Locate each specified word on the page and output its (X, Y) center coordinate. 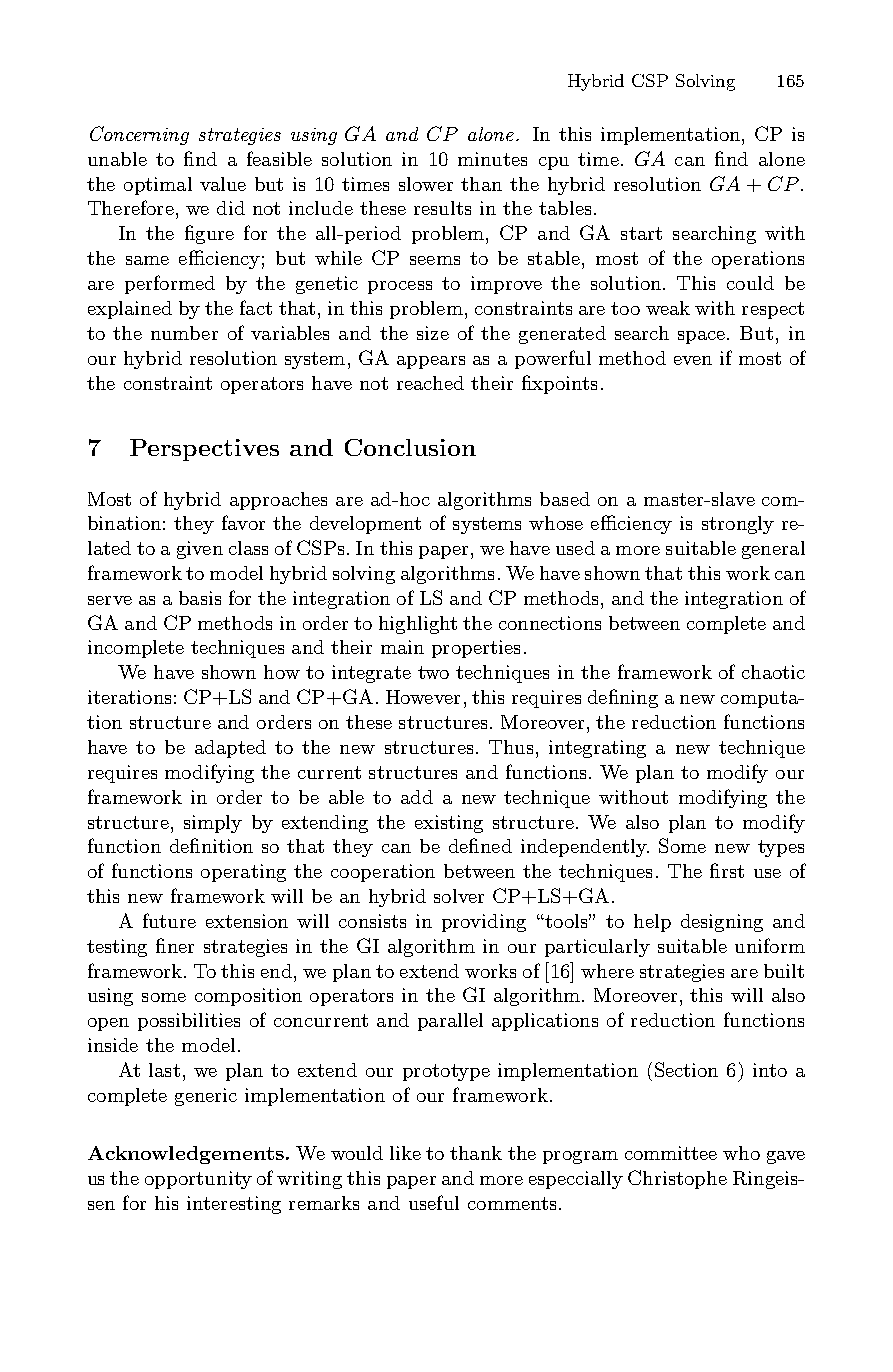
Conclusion (410, 447)
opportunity (198, 1180)
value (223, 184)
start (641, 233)
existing (449, 824)
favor (243, 522)
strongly (738, 525)
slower (426, 184)
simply (213, 824)
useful (434, 1202)
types (781, 848)
